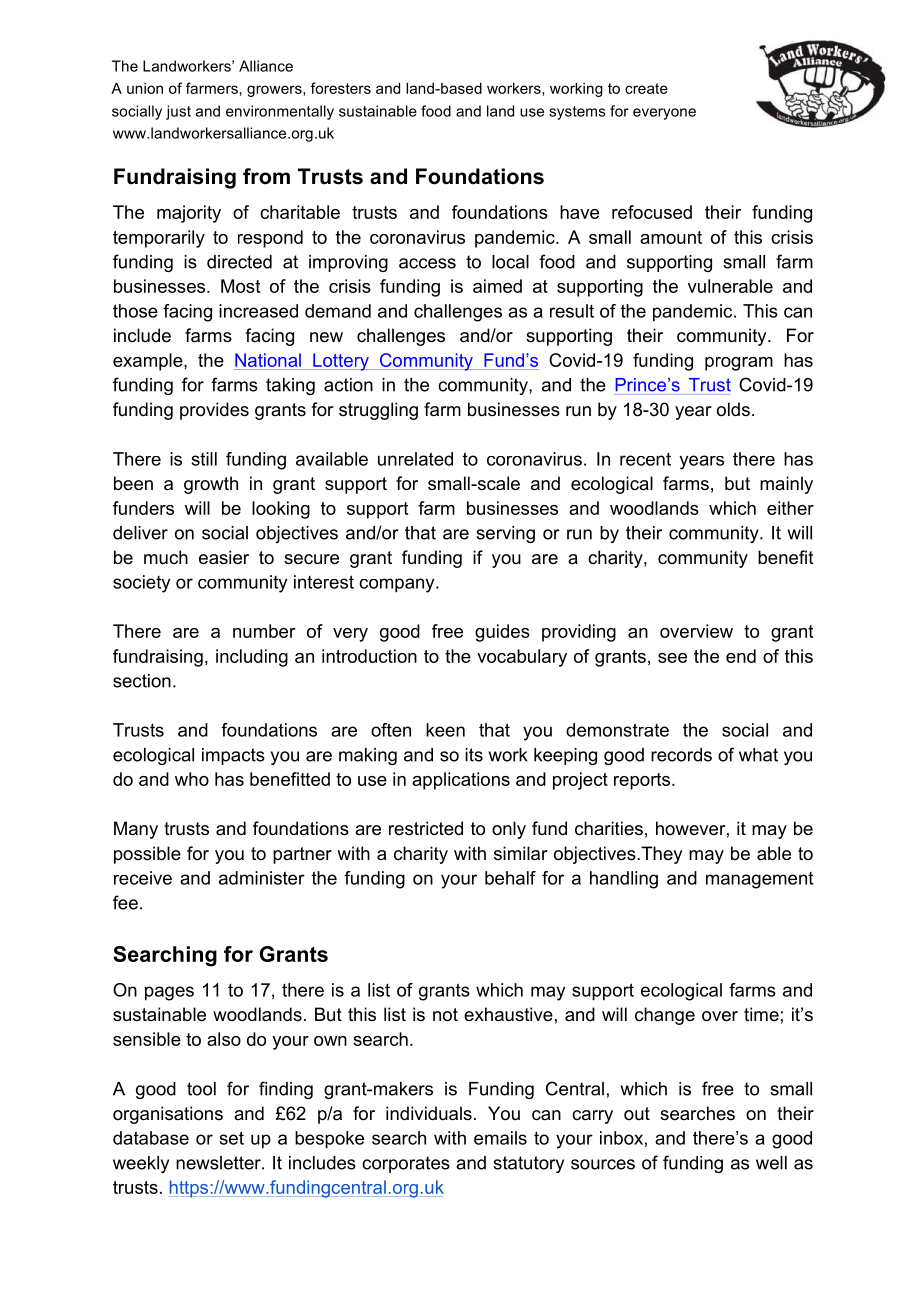 The height and width of the document is (1308, 924). What do you see at coordinates (264, 631) in the document?
I see `number` at bounding box center [264, 631].
